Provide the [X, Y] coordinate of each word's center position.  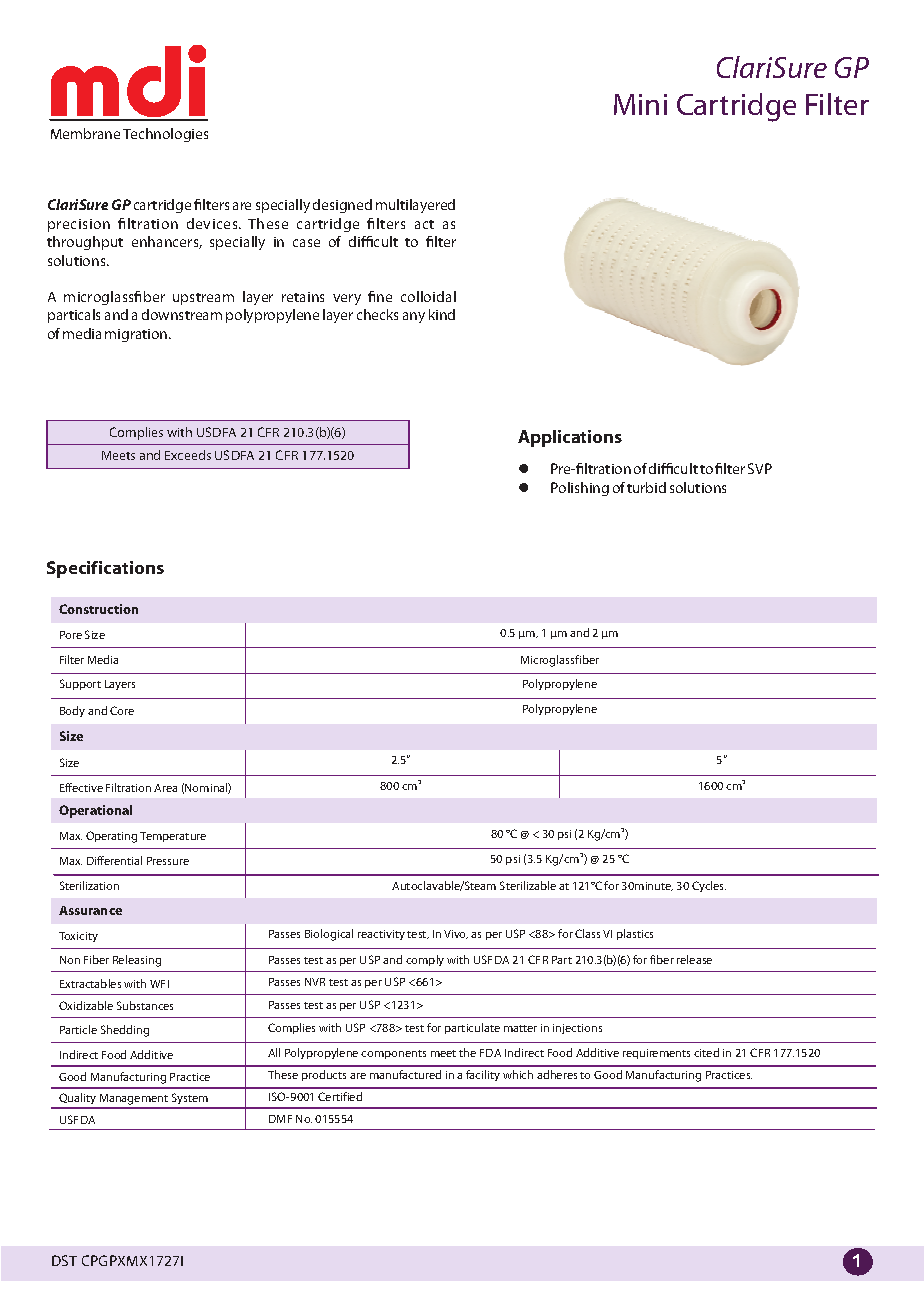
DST [64, 1260]
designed [342, 206]
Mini [640, 104]
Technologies [165, 135]
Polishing [580, 489]
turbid [646, 487]
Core [122, 710]
